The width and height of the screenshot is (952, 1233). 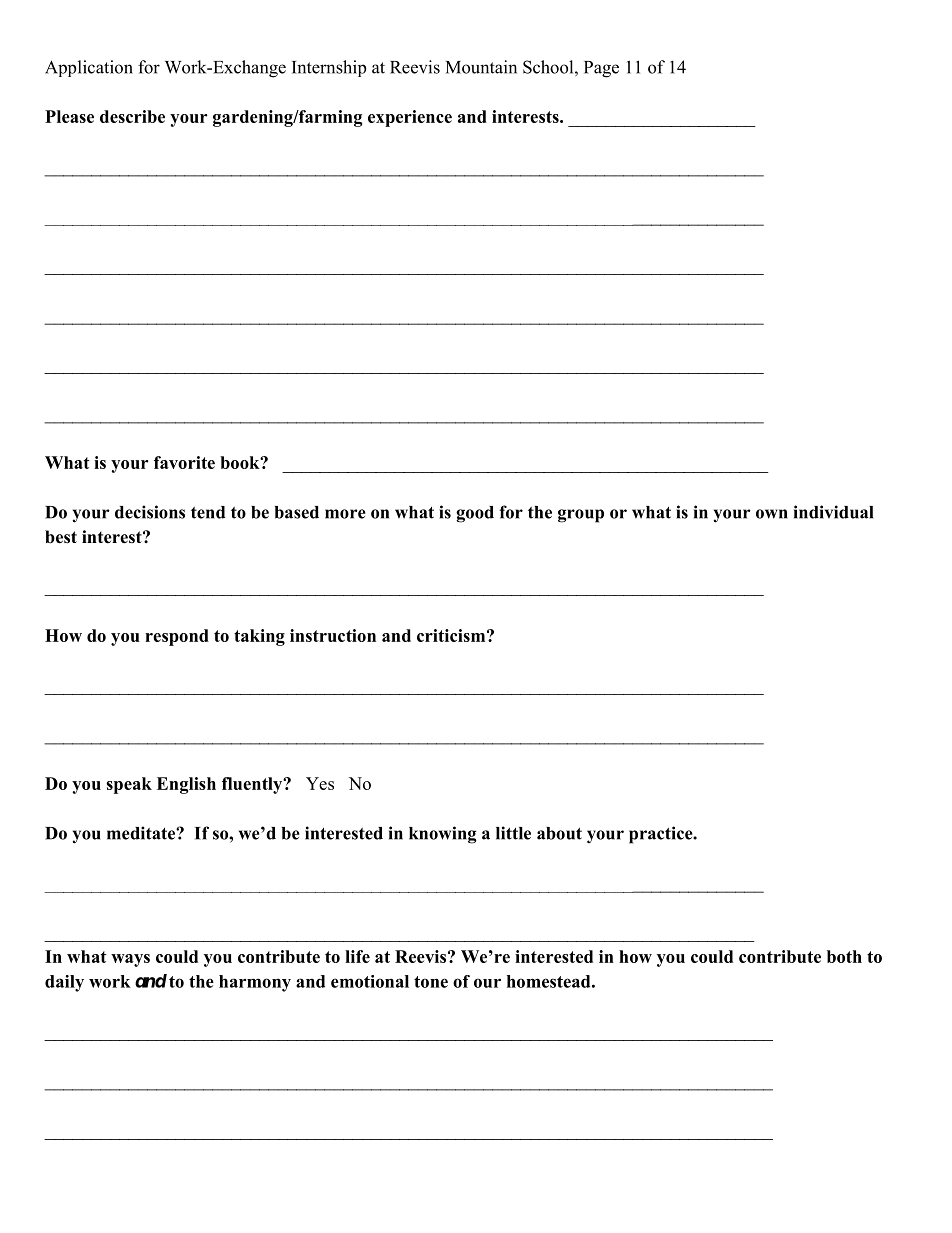 What do you see at coordinates (559, 833) in the screenshot?
I see `about` at bounding box center [559, 833].
